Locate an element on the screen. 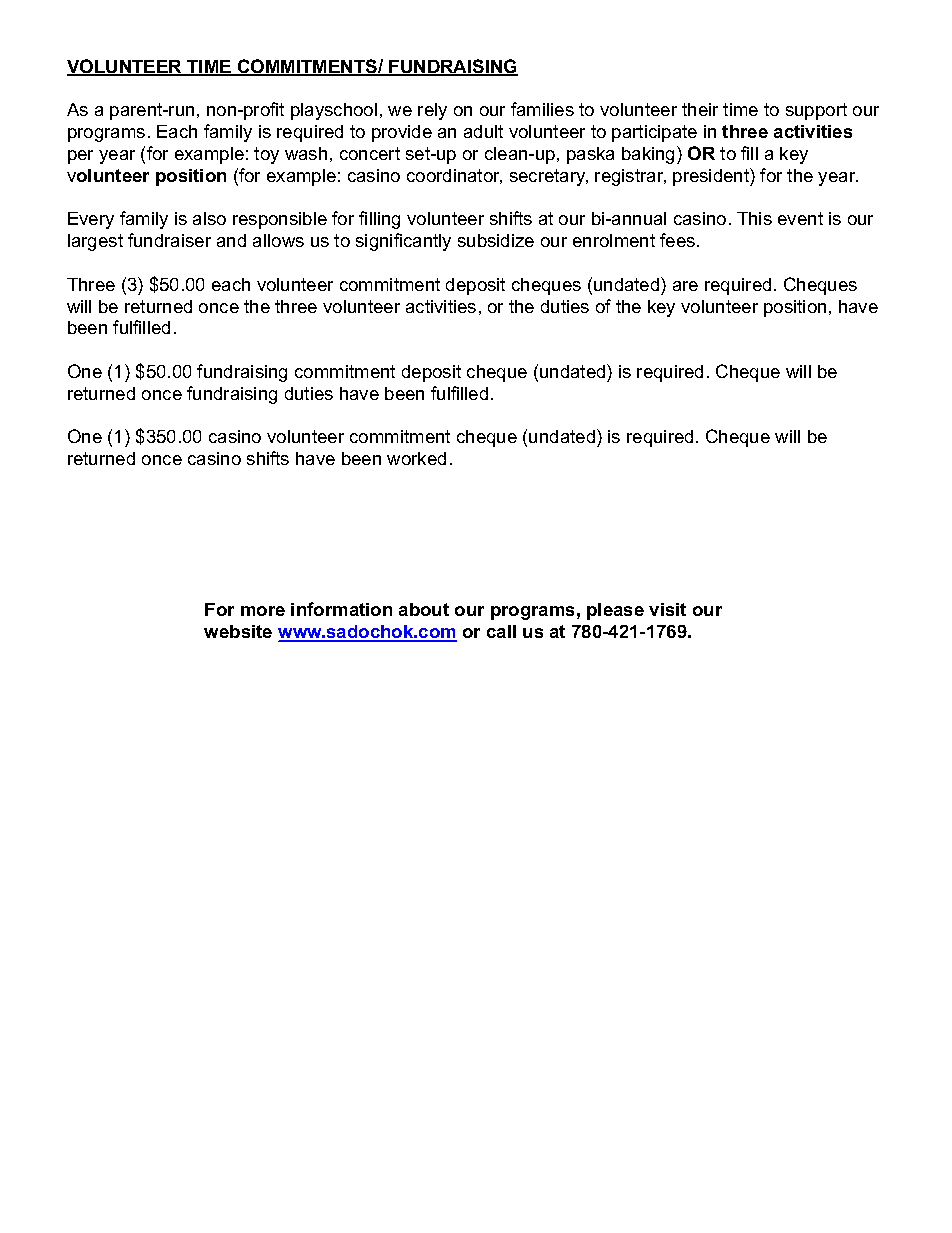 The width and height of the screenshot is (952, 1233). their is located at coordinates (700, 109).
